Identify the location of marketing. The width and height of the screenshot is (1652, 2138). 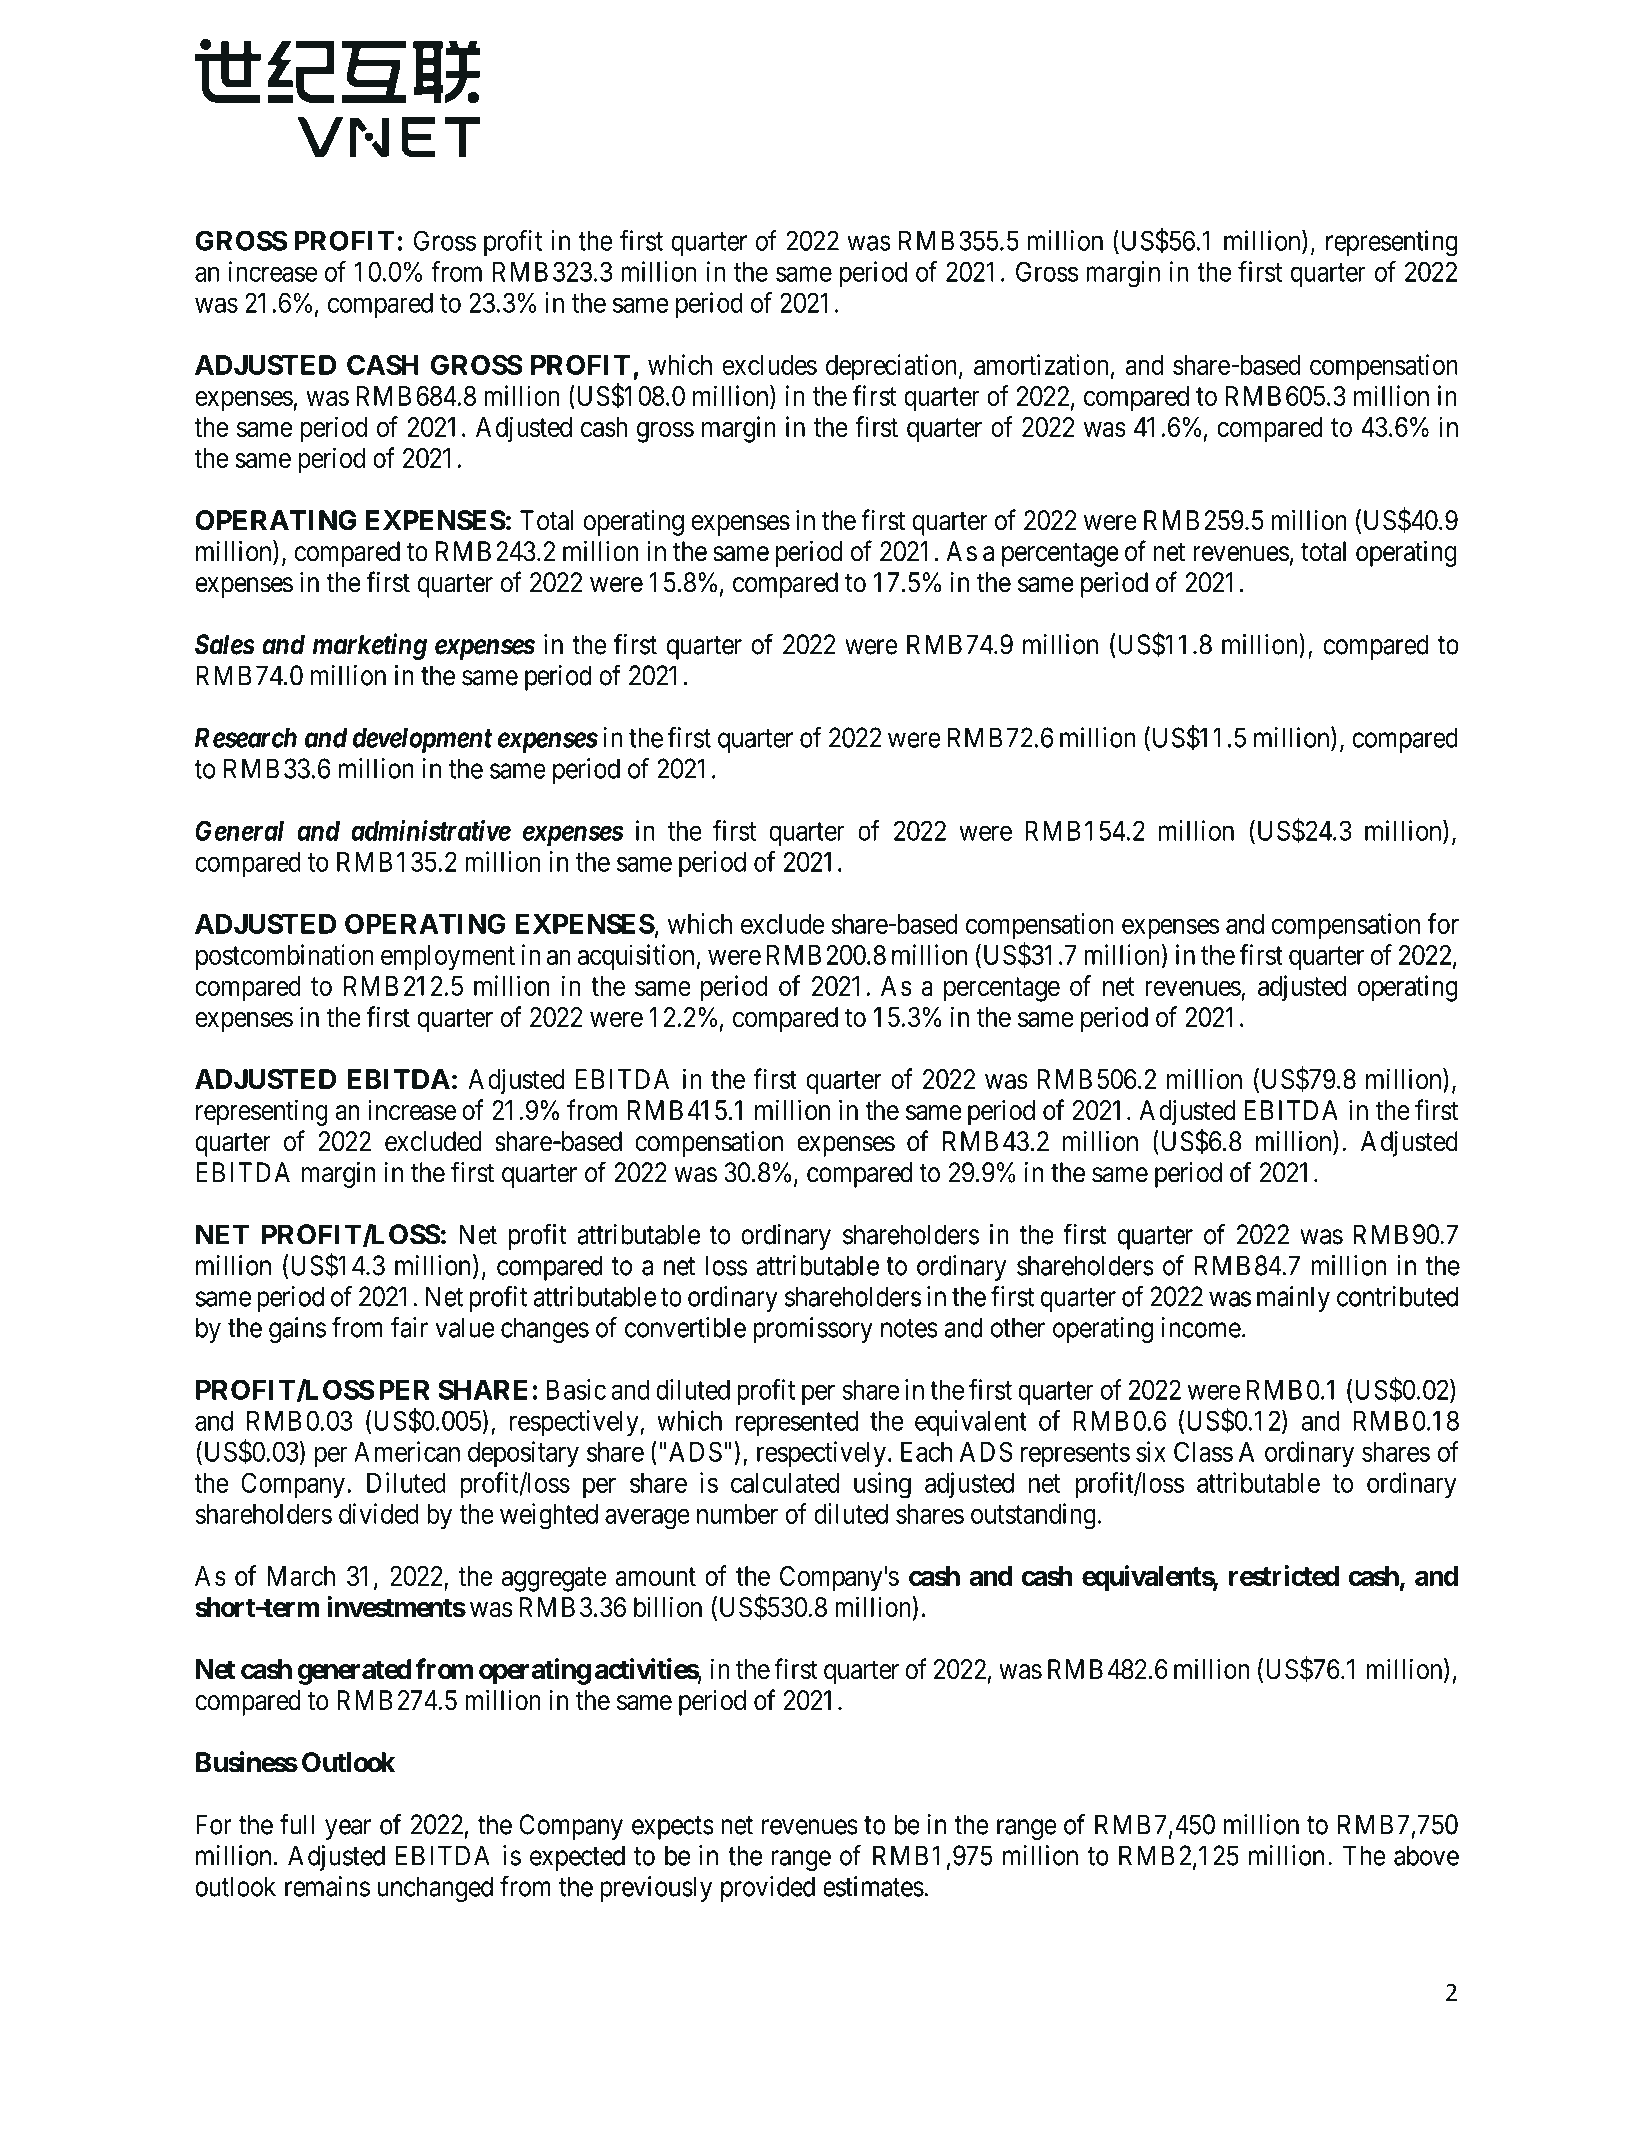
(370, 646).
